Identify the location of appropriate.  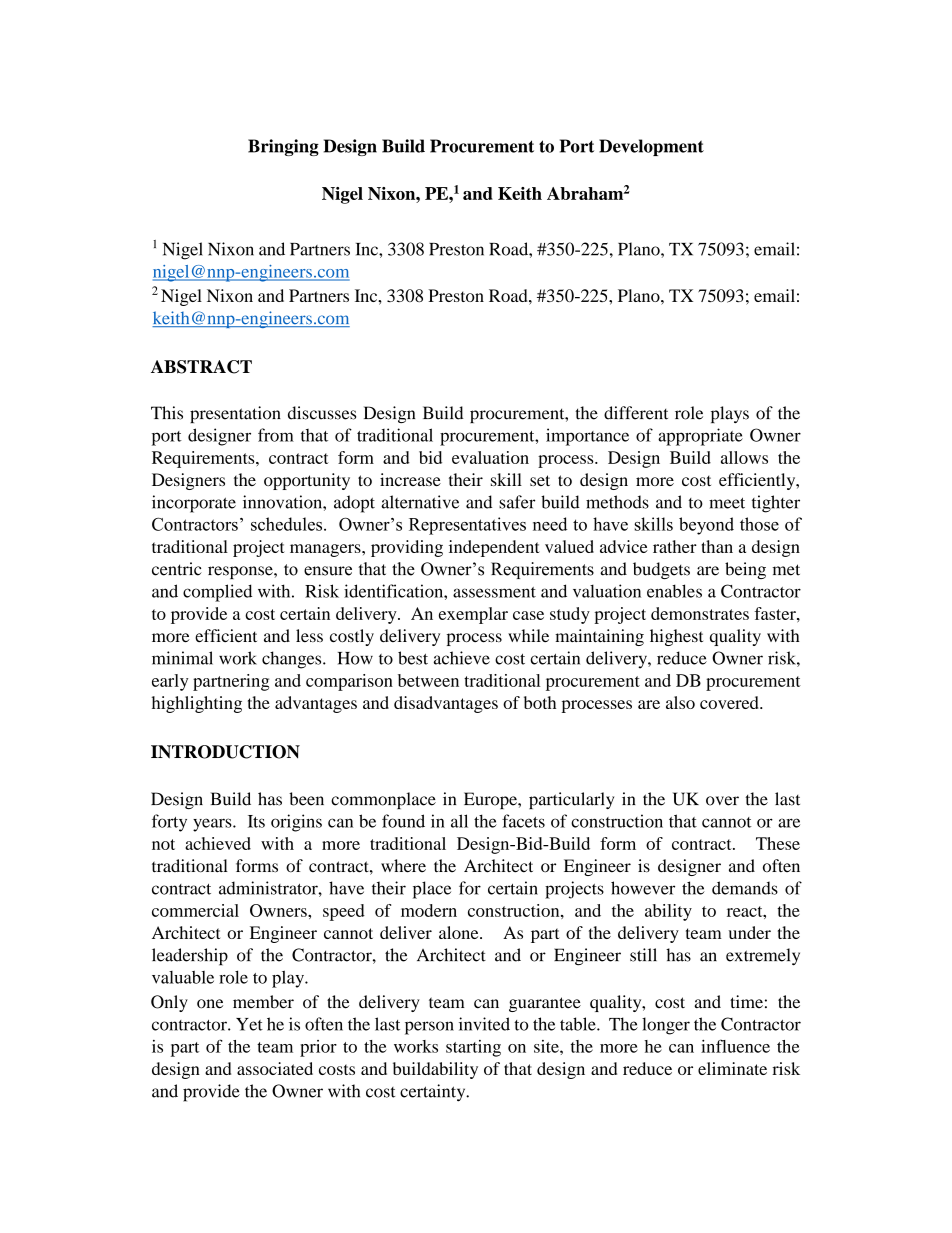
(700, 437).
